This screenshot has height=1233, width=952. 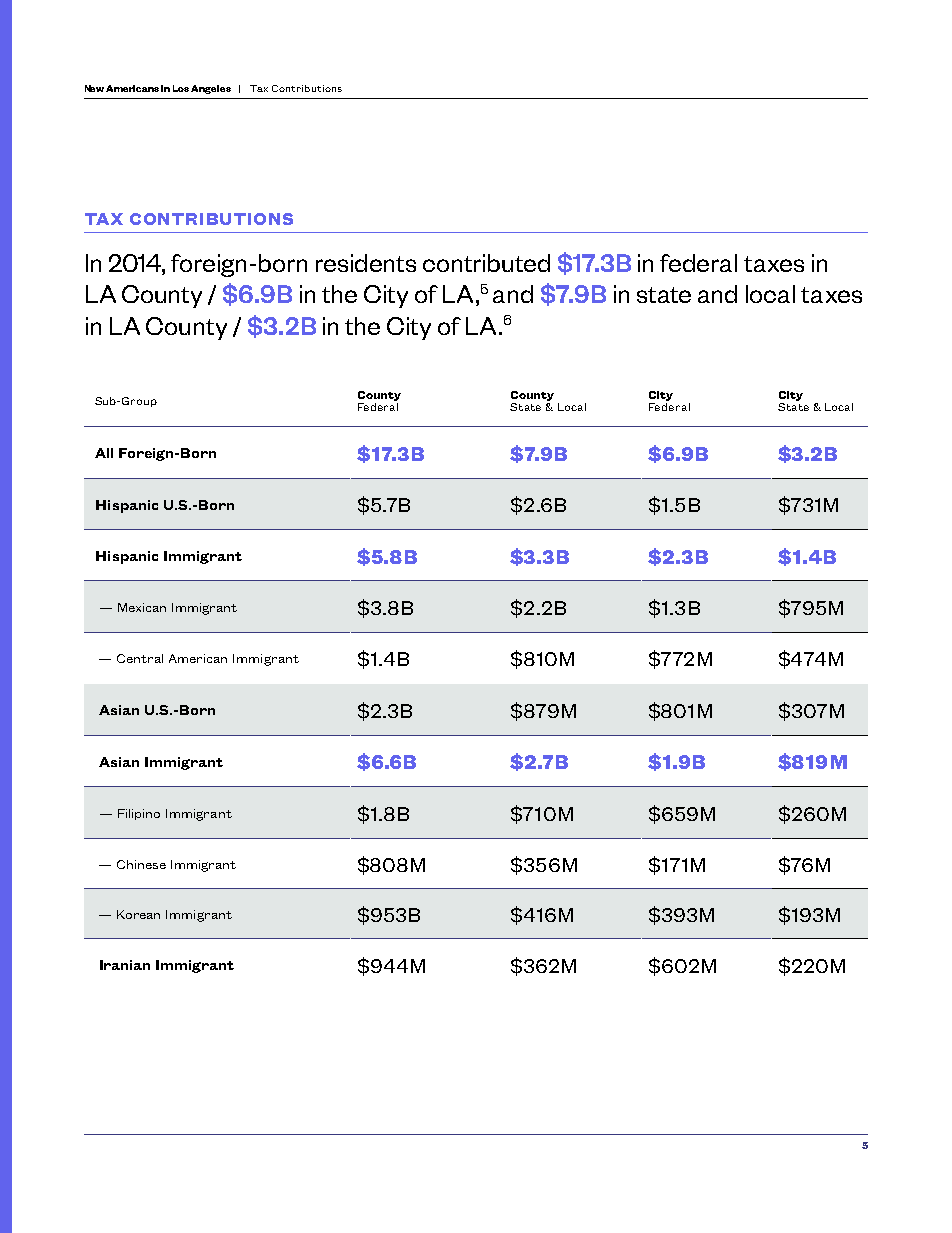 What do you see at coordinates (141, 864) in the screenshot?
I see `Chinese` at bounding box center [141, 864].
